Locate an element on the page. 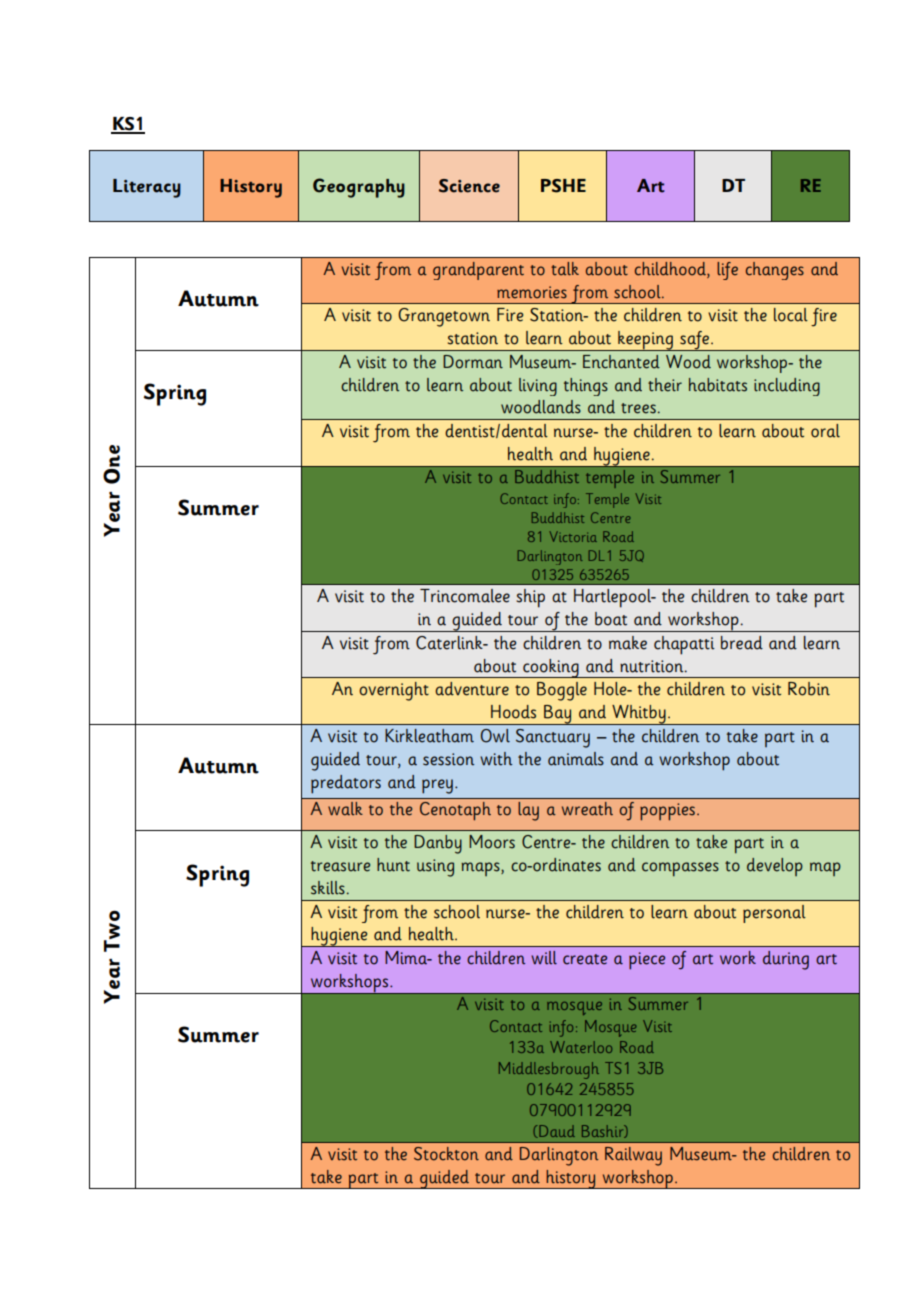 The width and height of the document is (924, 1308). walk is located at coordinates (345, 809).
